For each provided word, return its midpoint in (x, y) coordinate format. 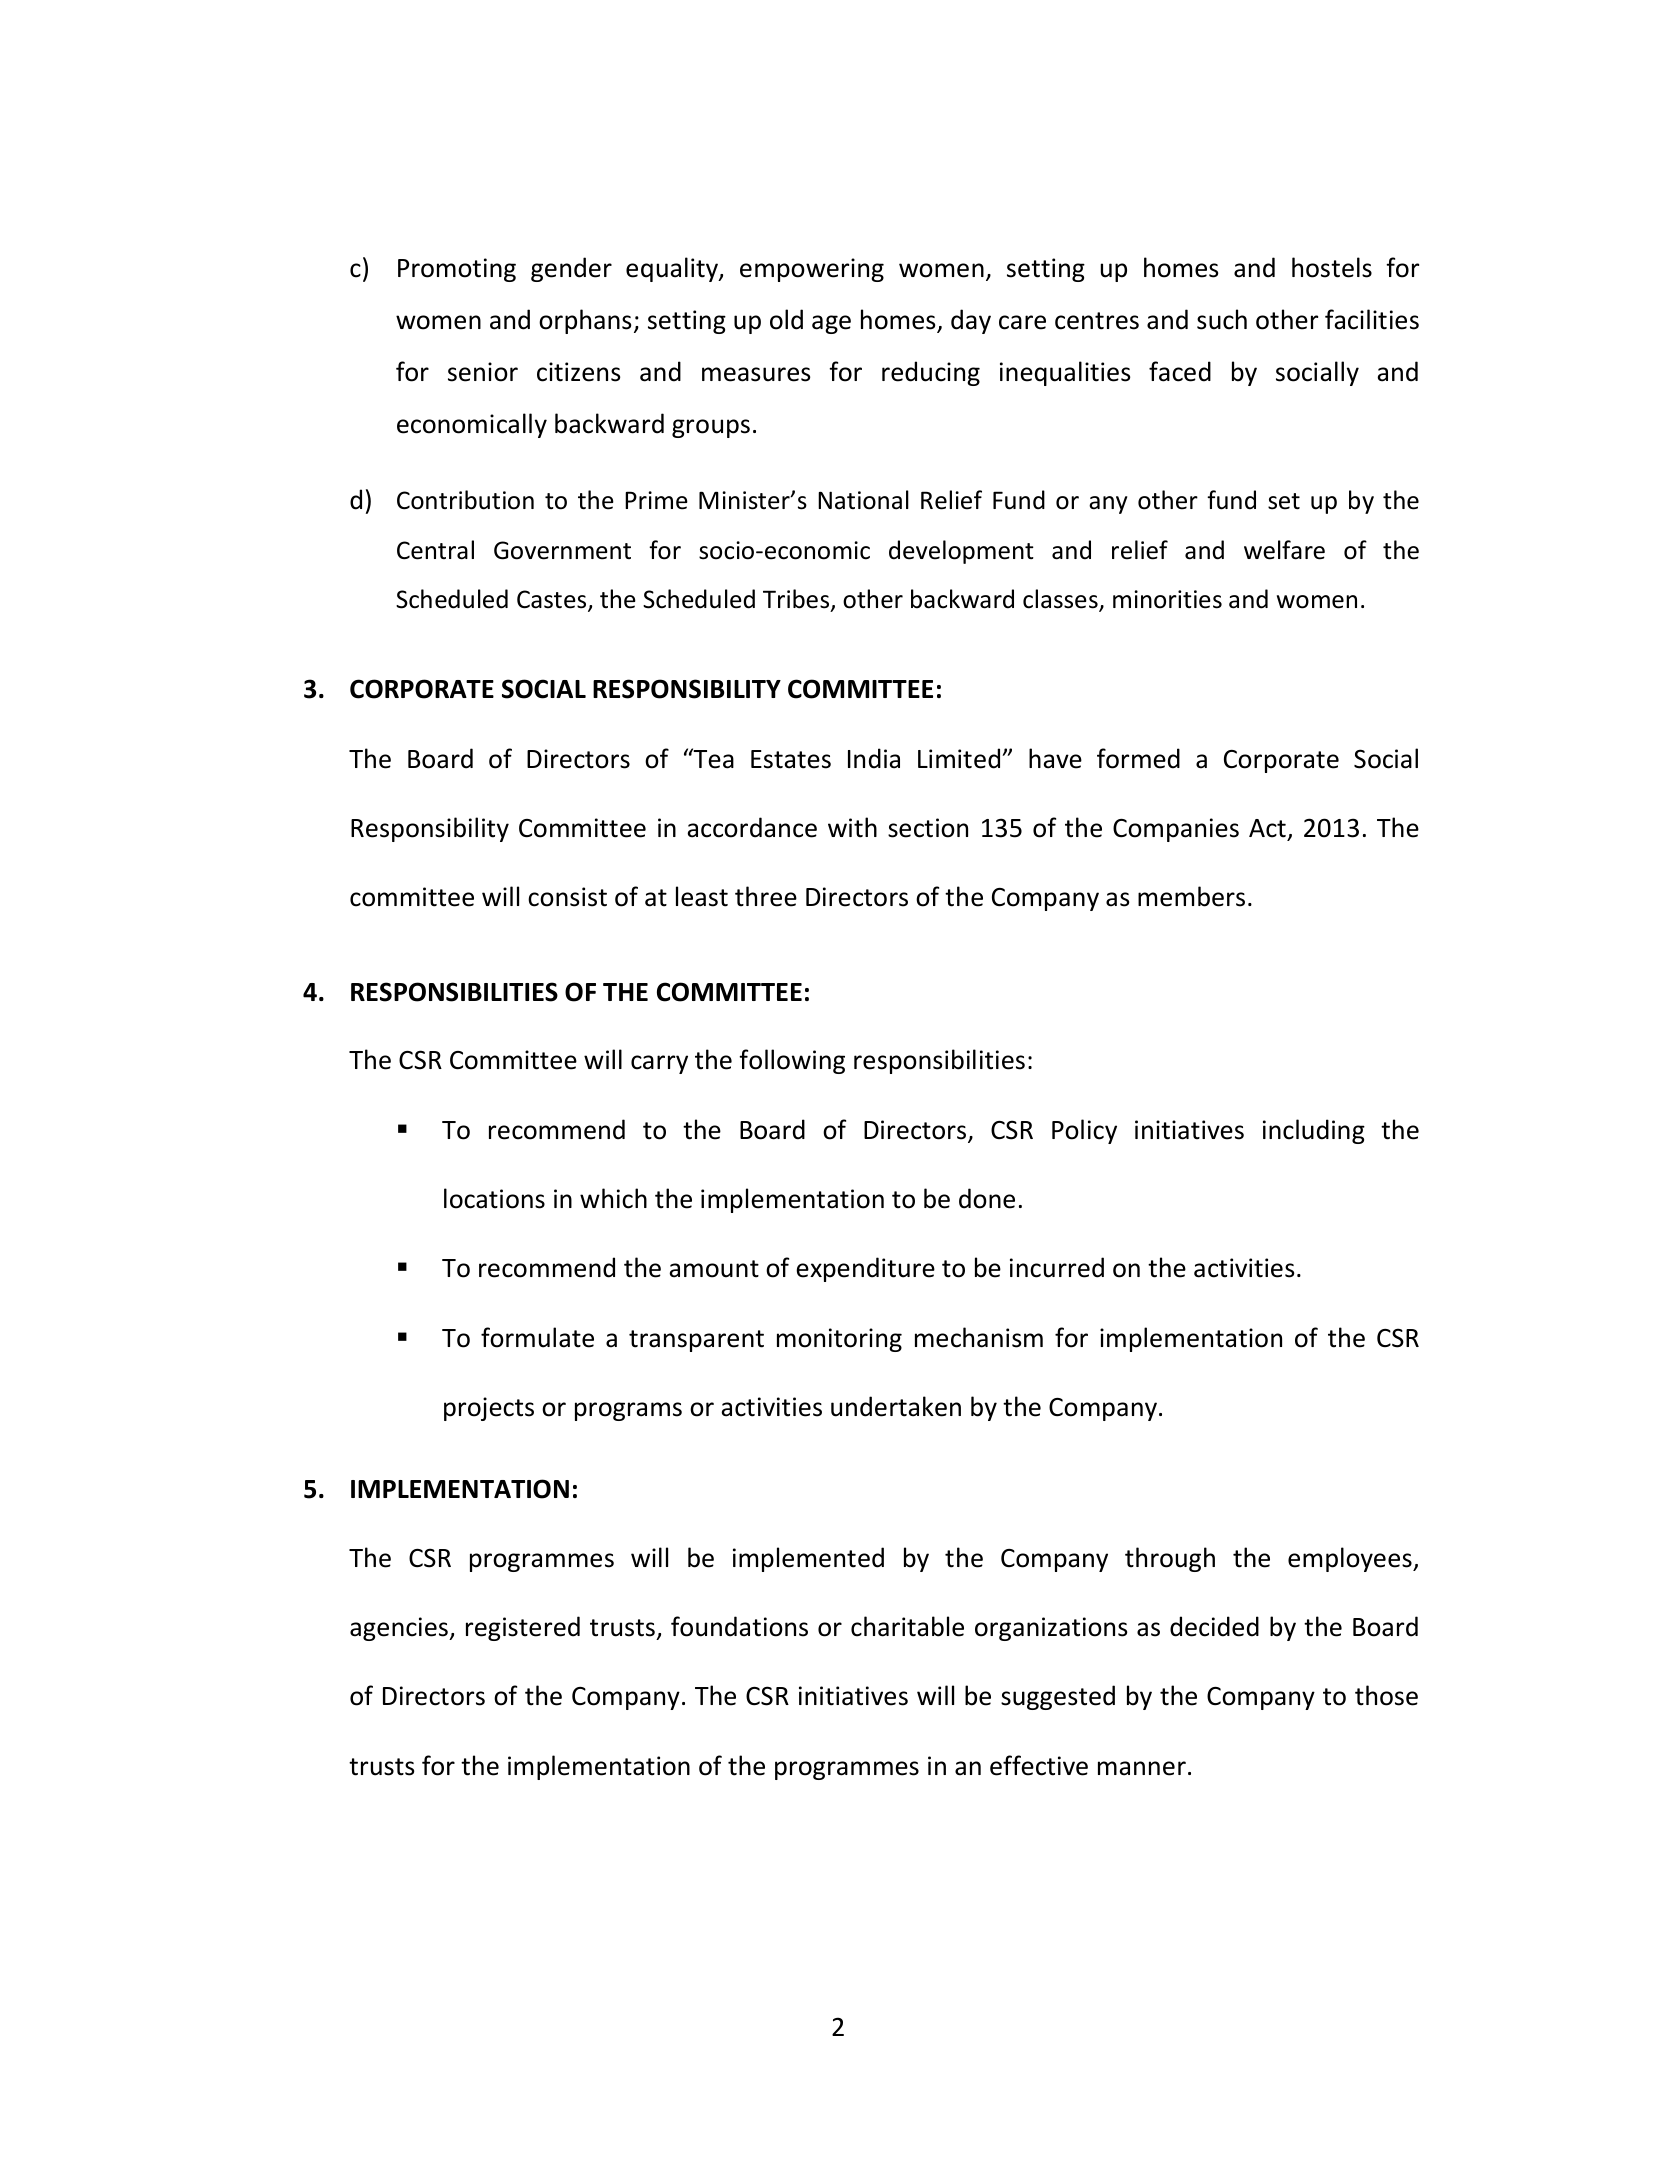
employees (1351, 1559)
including (1314, 1131)
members (1191, 896)
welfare (1284, 550)
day (971, 321)
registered (523, 1628)
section (928, 828)
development (961, 552)
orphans (585, 321)
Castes (553, 601)
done (987, 1198)
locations (494, 1198)
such (1222, 319)
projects (489, 1409)
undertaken (896, 1406)
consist (567, 897)
